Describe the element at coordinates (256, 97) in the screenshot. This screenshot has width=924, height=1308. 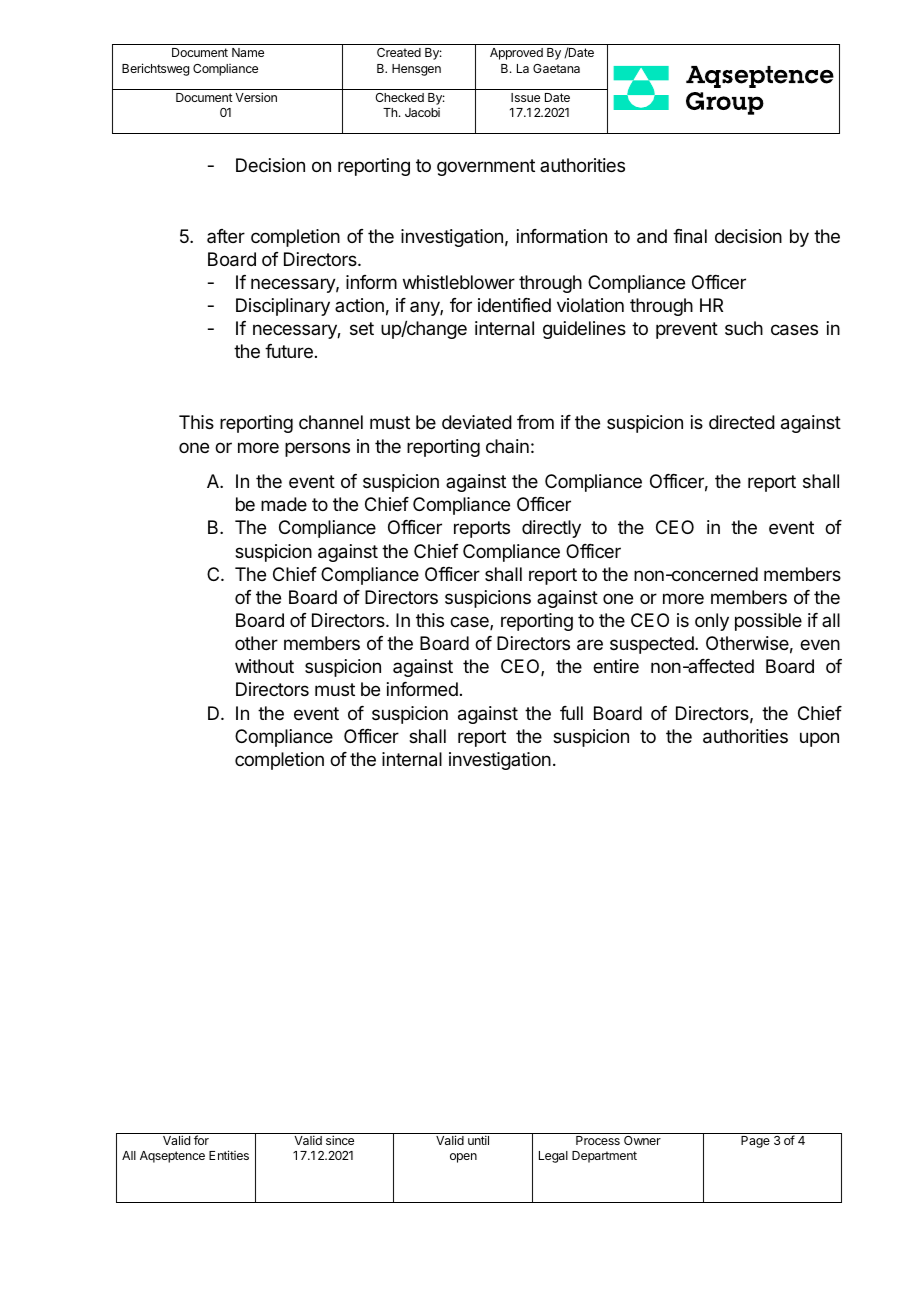
I see `Version` at that location.
